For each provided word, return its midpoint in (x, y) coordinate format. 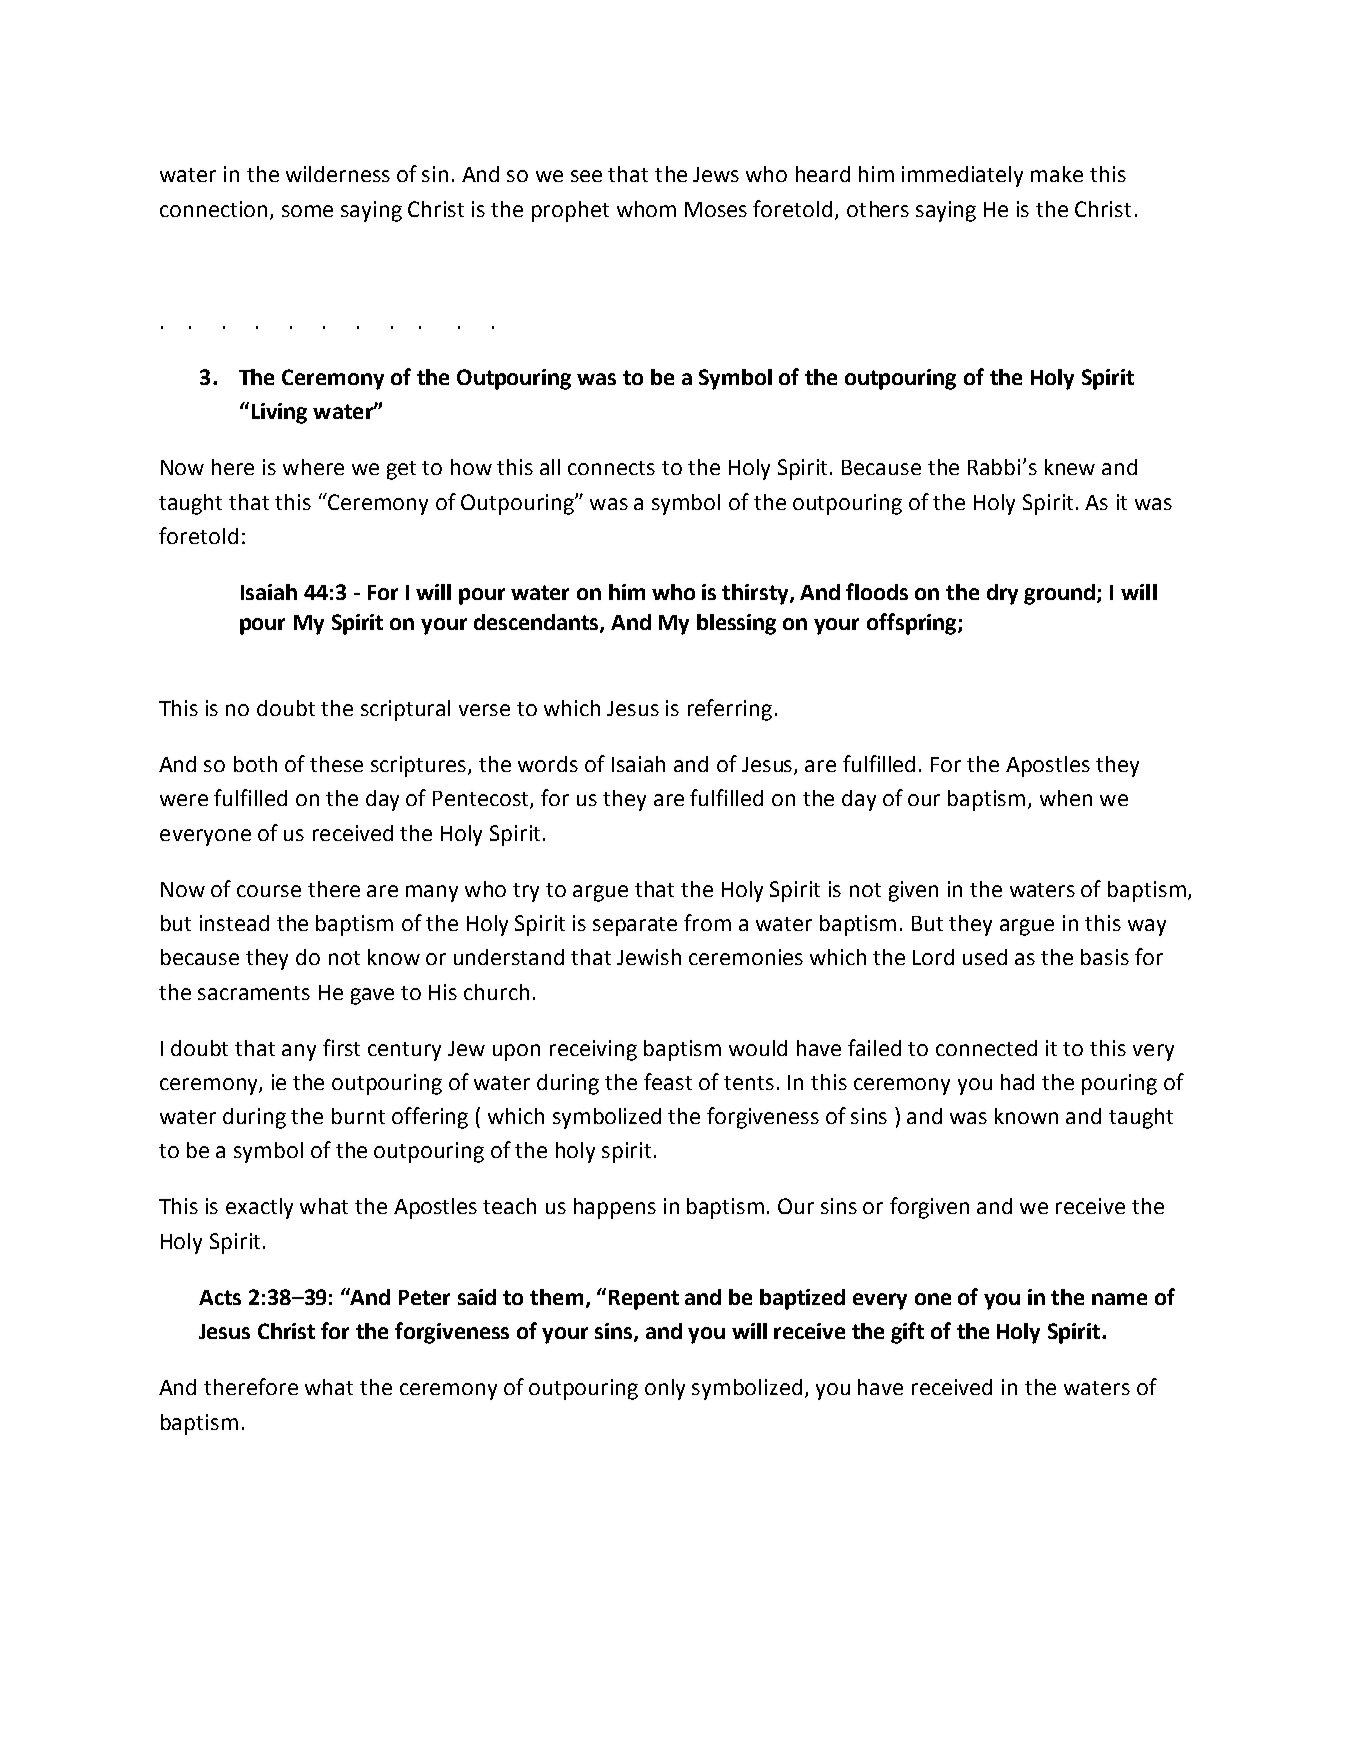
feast (668, 1081)
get (401, 470)
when (1066, 798)
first (341, 1047)
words (548, 764)
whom (646, 209)
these (336, 764)
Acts (220, 1297)
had (1017, 1082)
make (1057, 174)
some (307, 211)
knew (1070, 467)
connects (611, 468)
